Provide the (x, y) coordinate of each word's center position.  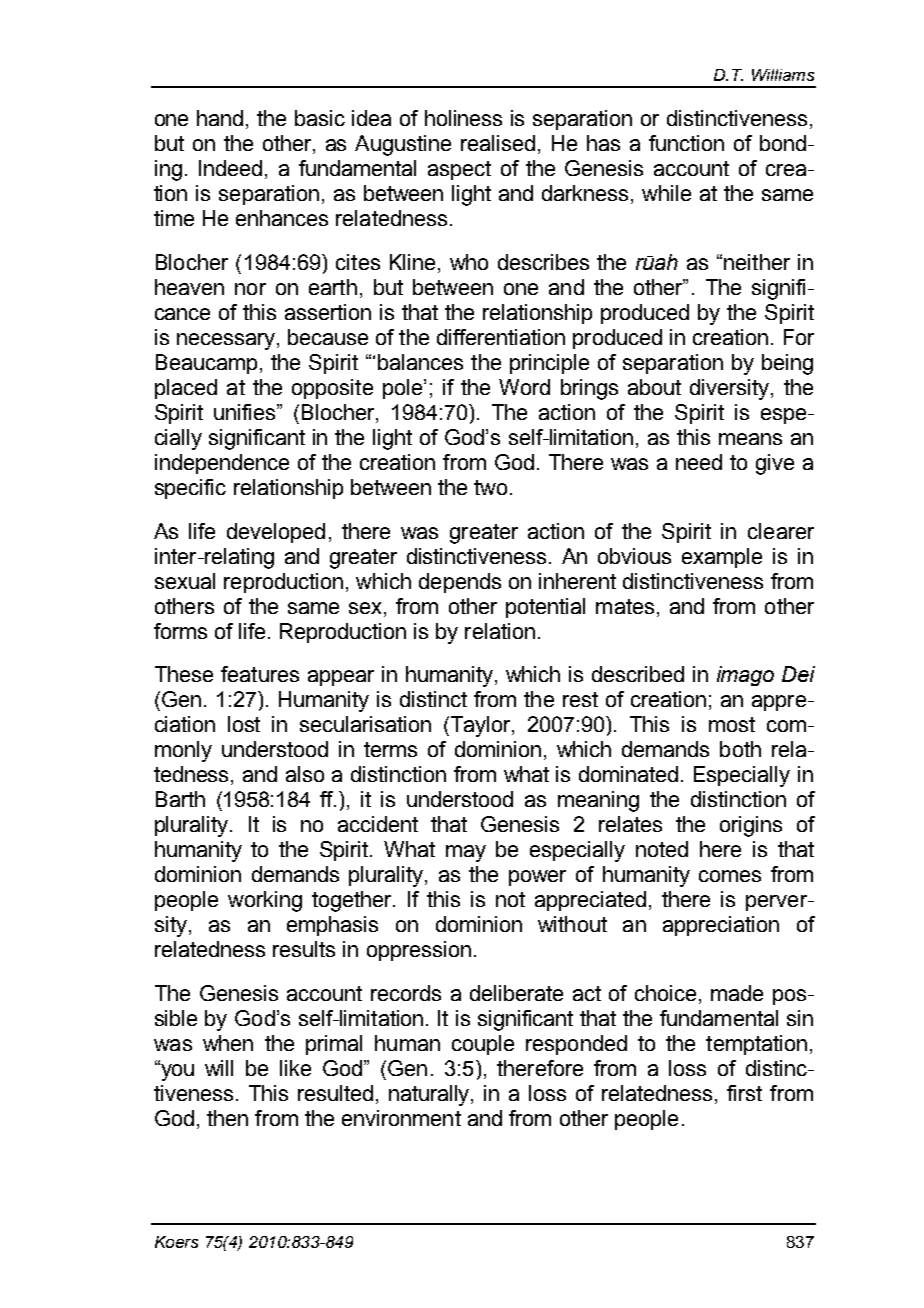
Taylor (480, 726)
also (305, 774)
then (227, 1118)
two (490, 487)
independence (222, 464)
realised (498, 143)
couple (483, 1045)
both (740, 749)
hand (220, 118)
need (699, 462)
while (666, 193)
